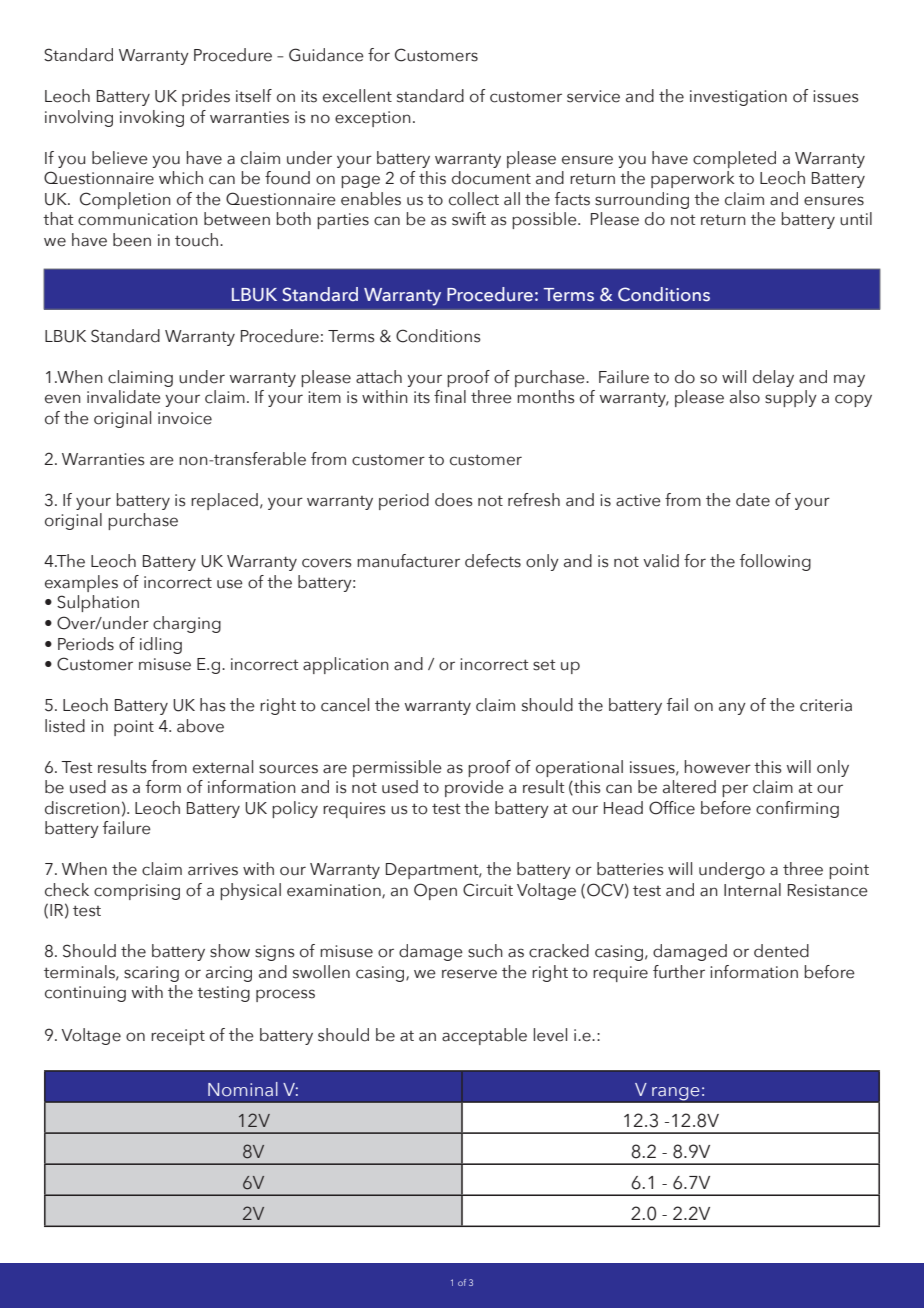  Describe the element at coordinates (152, 118) in the document. I see `invoking` at that location.
